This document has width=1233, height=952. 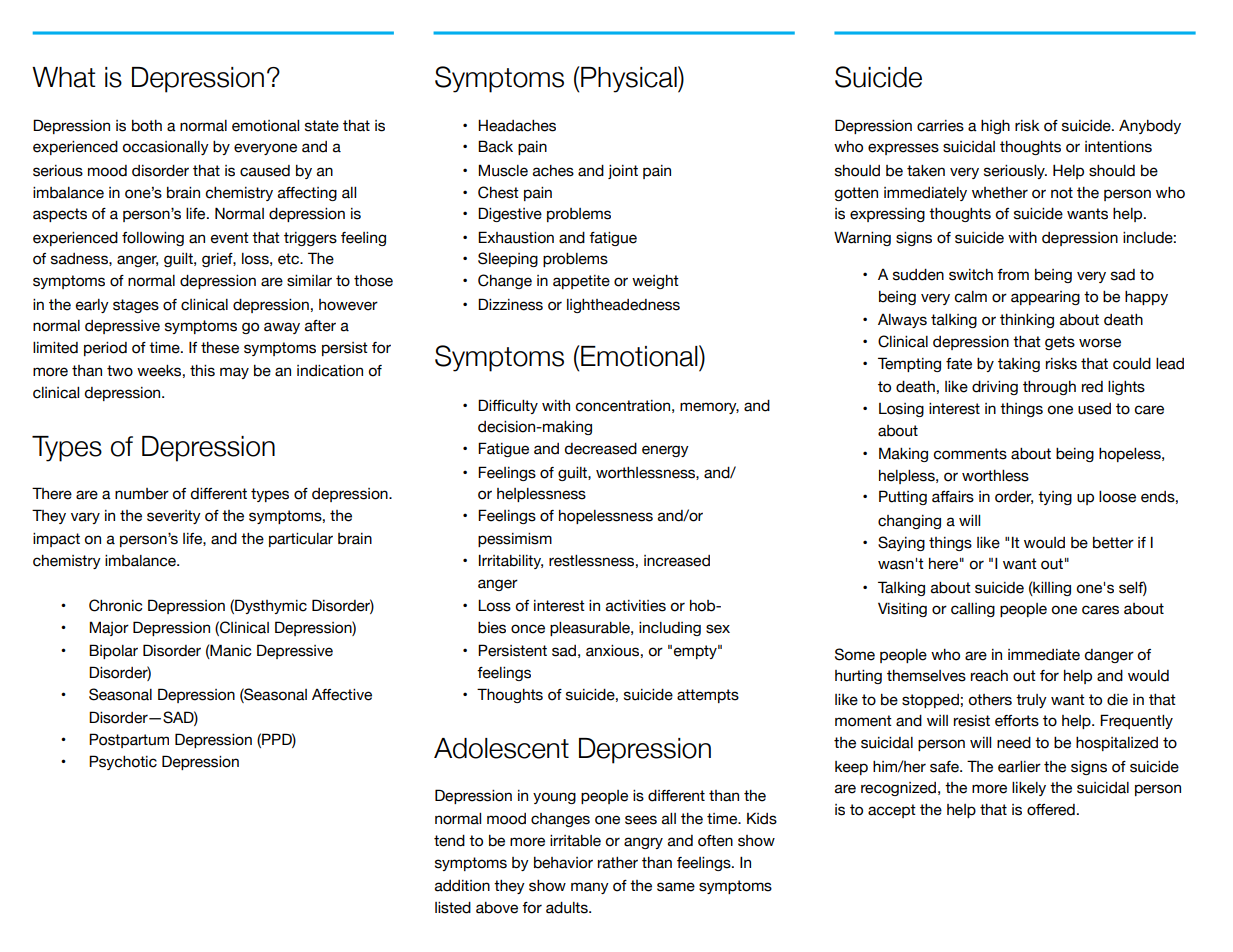 I want to click on Chronic, so click(x=116, y=605).
